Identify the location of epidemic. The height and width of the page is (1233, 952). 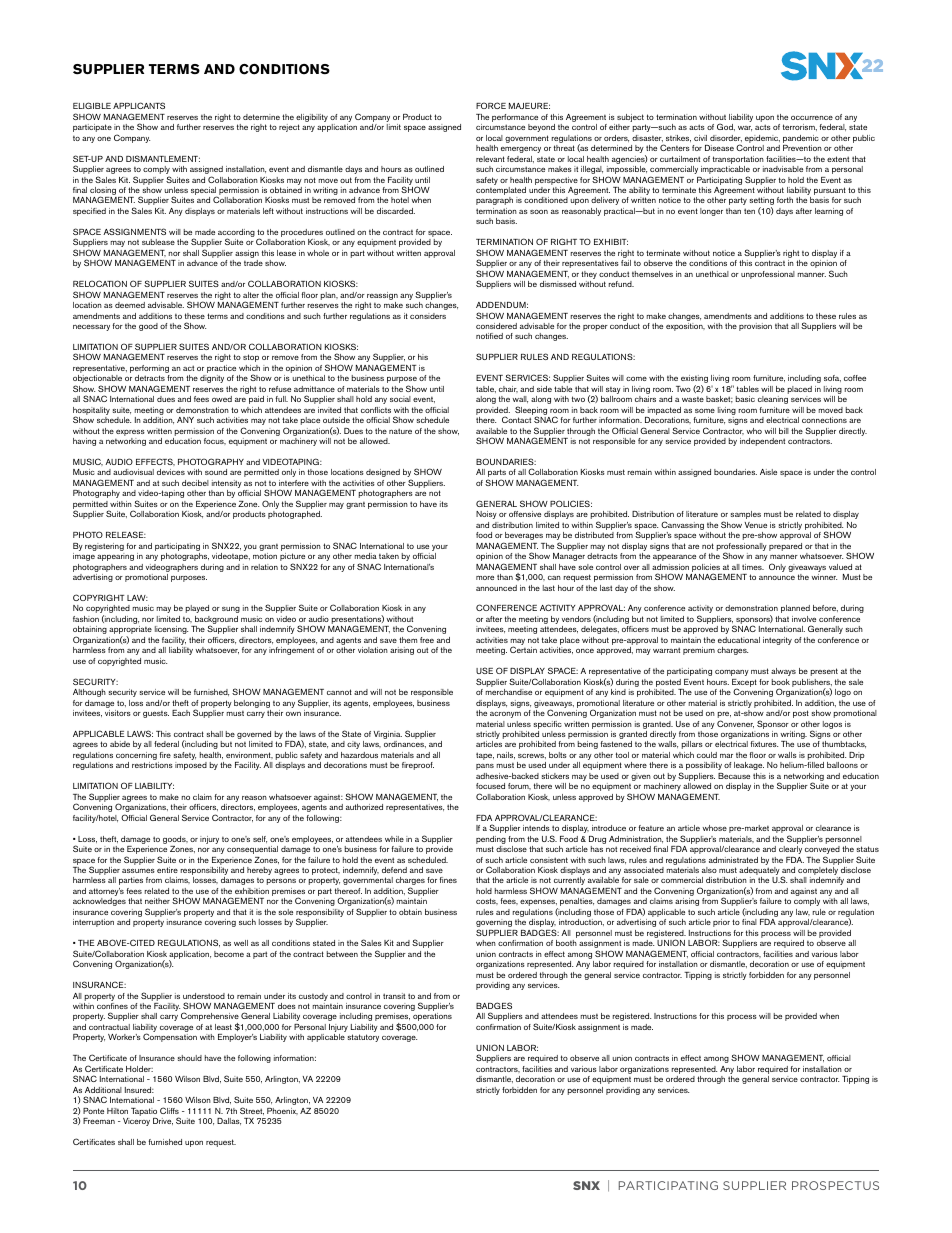
(762, 140).
